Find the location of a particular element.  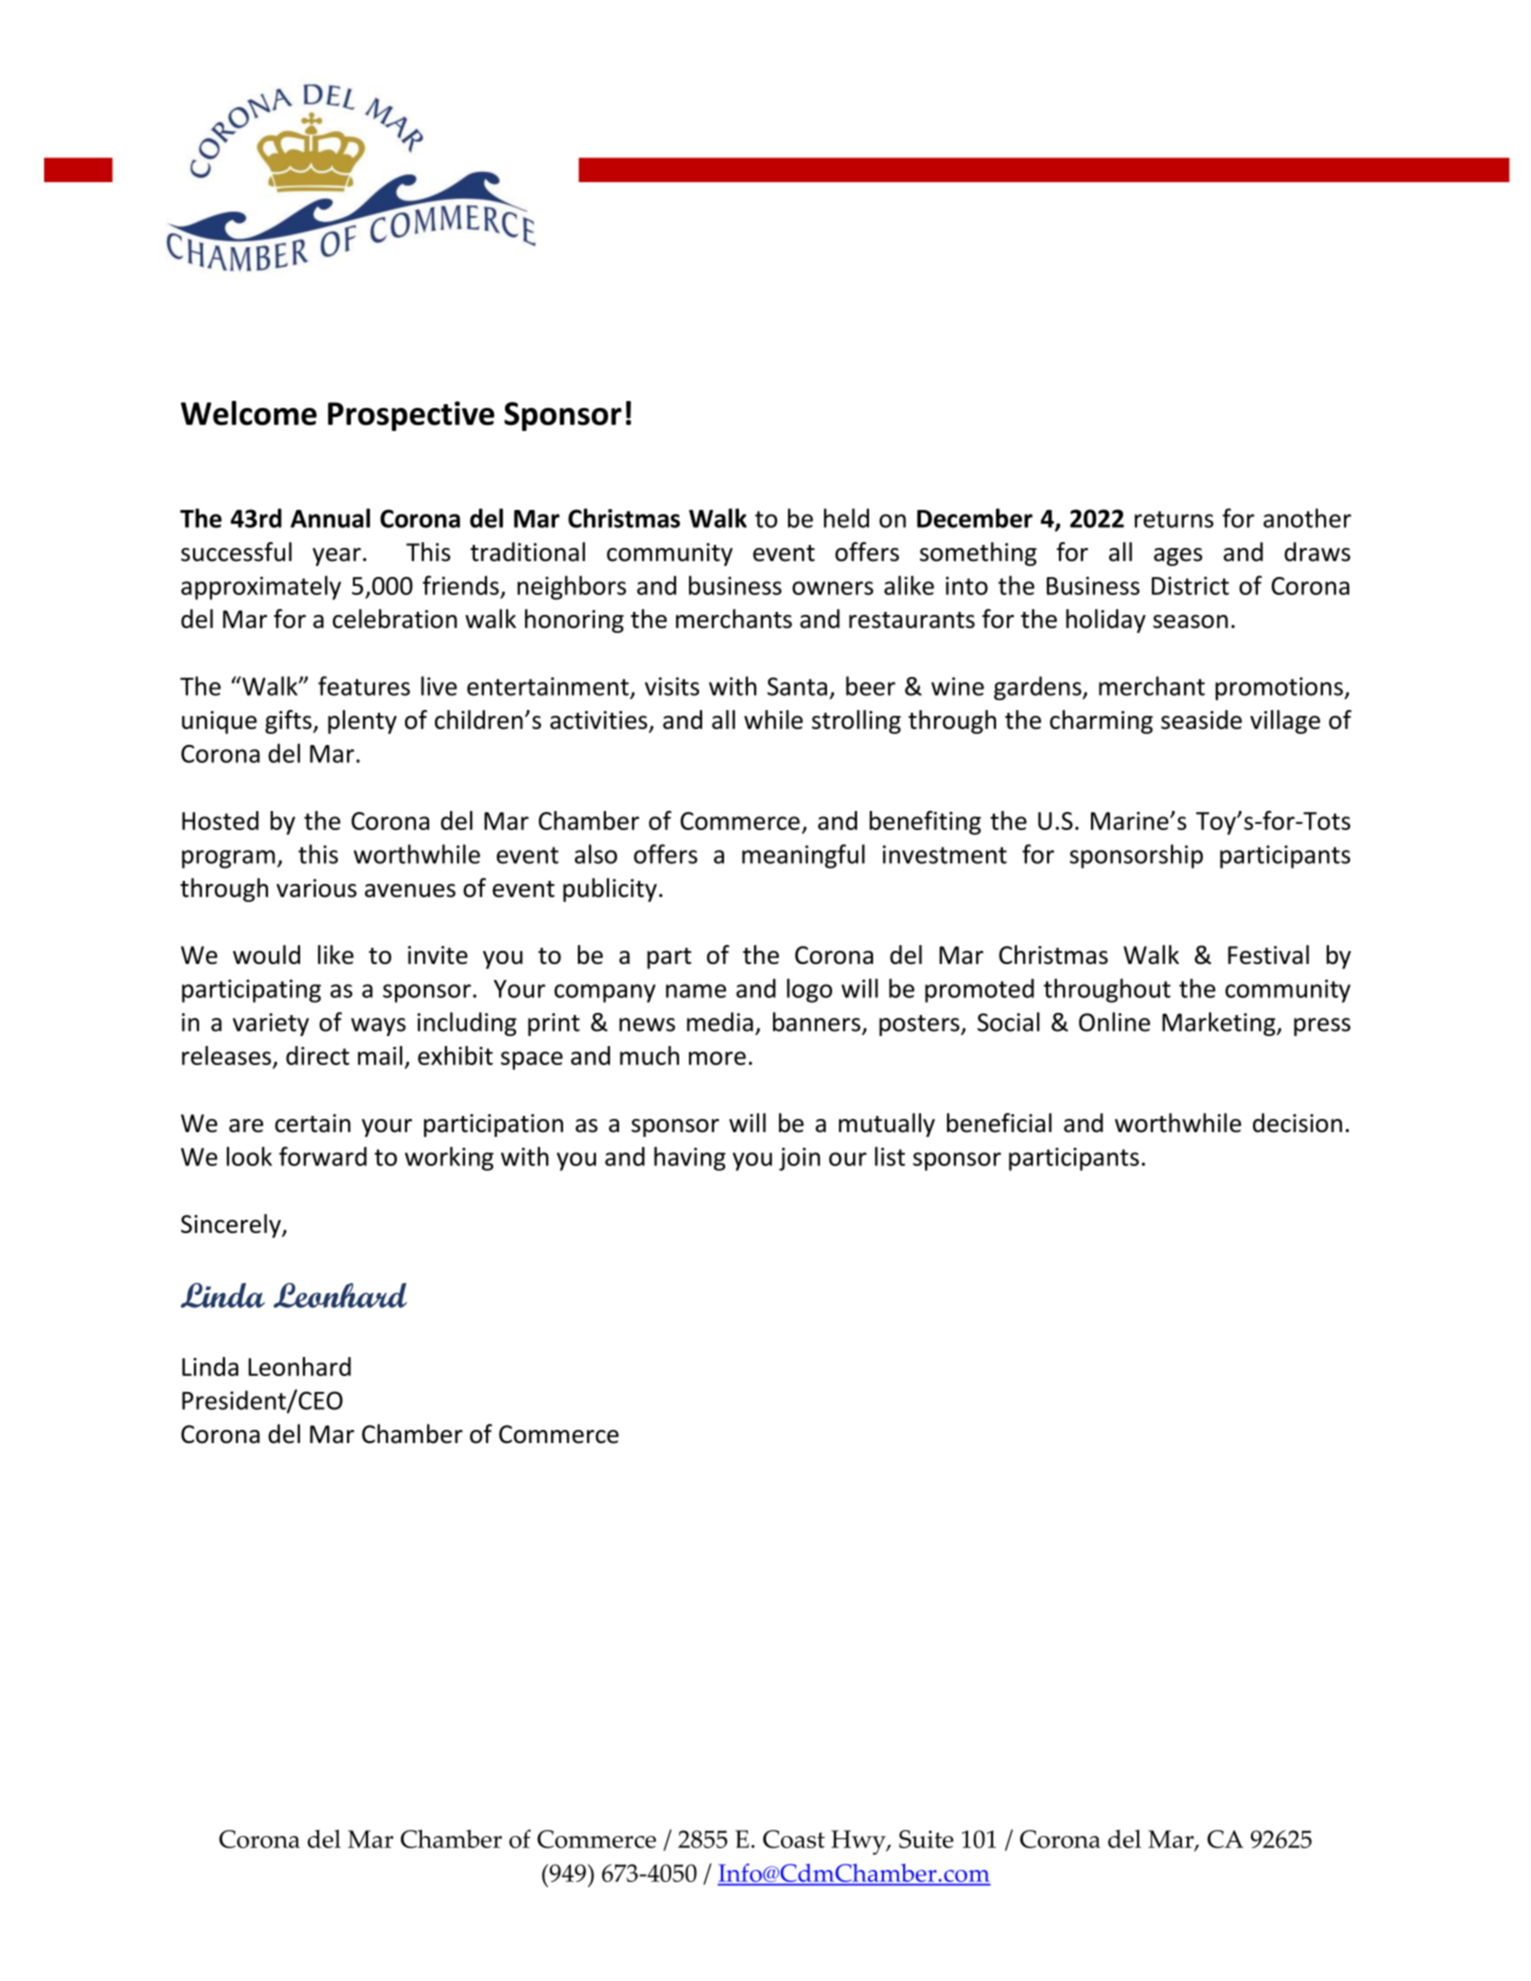

held is located at coordinates (846, 518).
